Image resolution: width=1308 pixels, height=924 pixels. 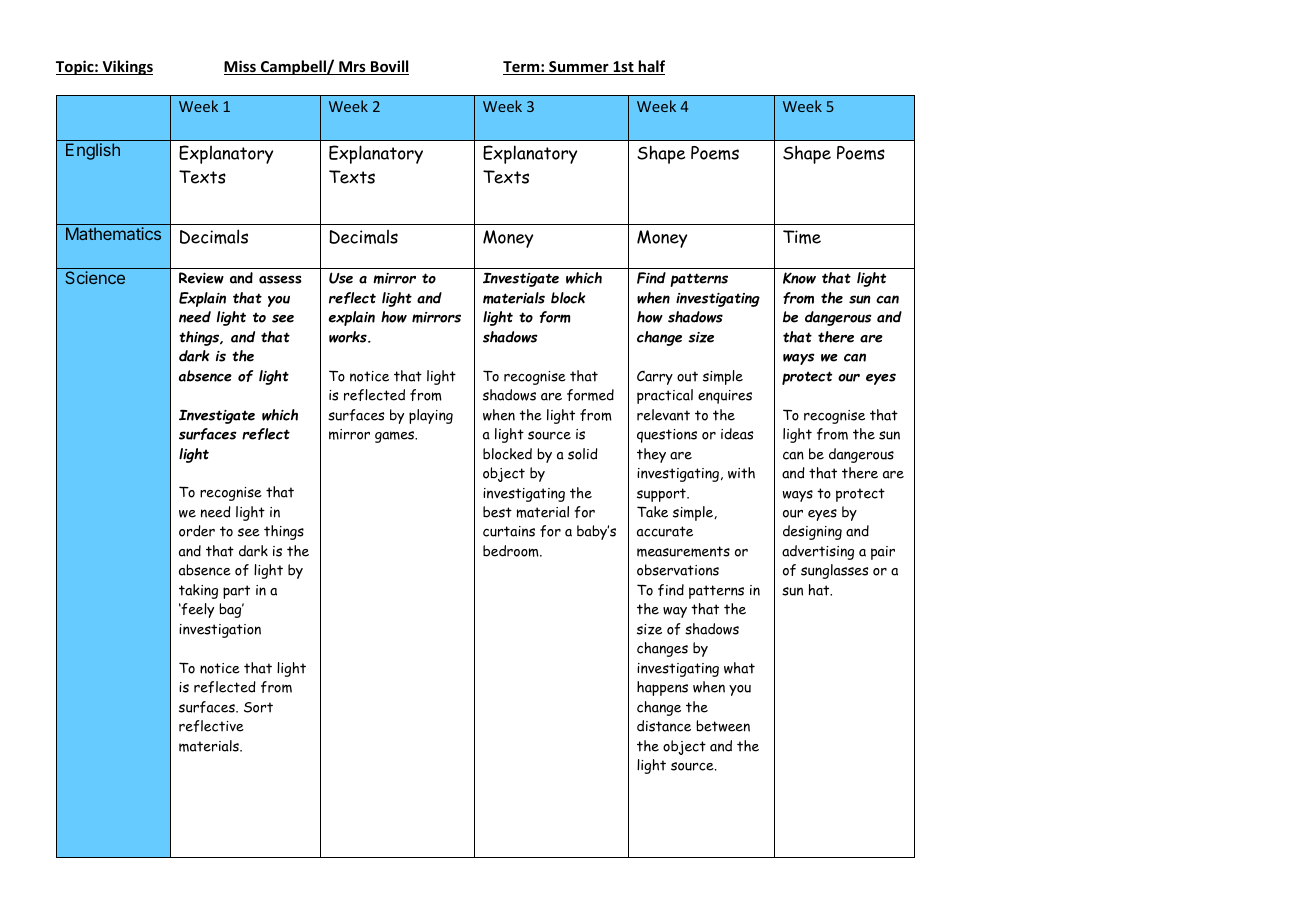 What do you see at coordinates (583, 454) in the screenshot?
I see `solid` at bounding box center [583, 454].
